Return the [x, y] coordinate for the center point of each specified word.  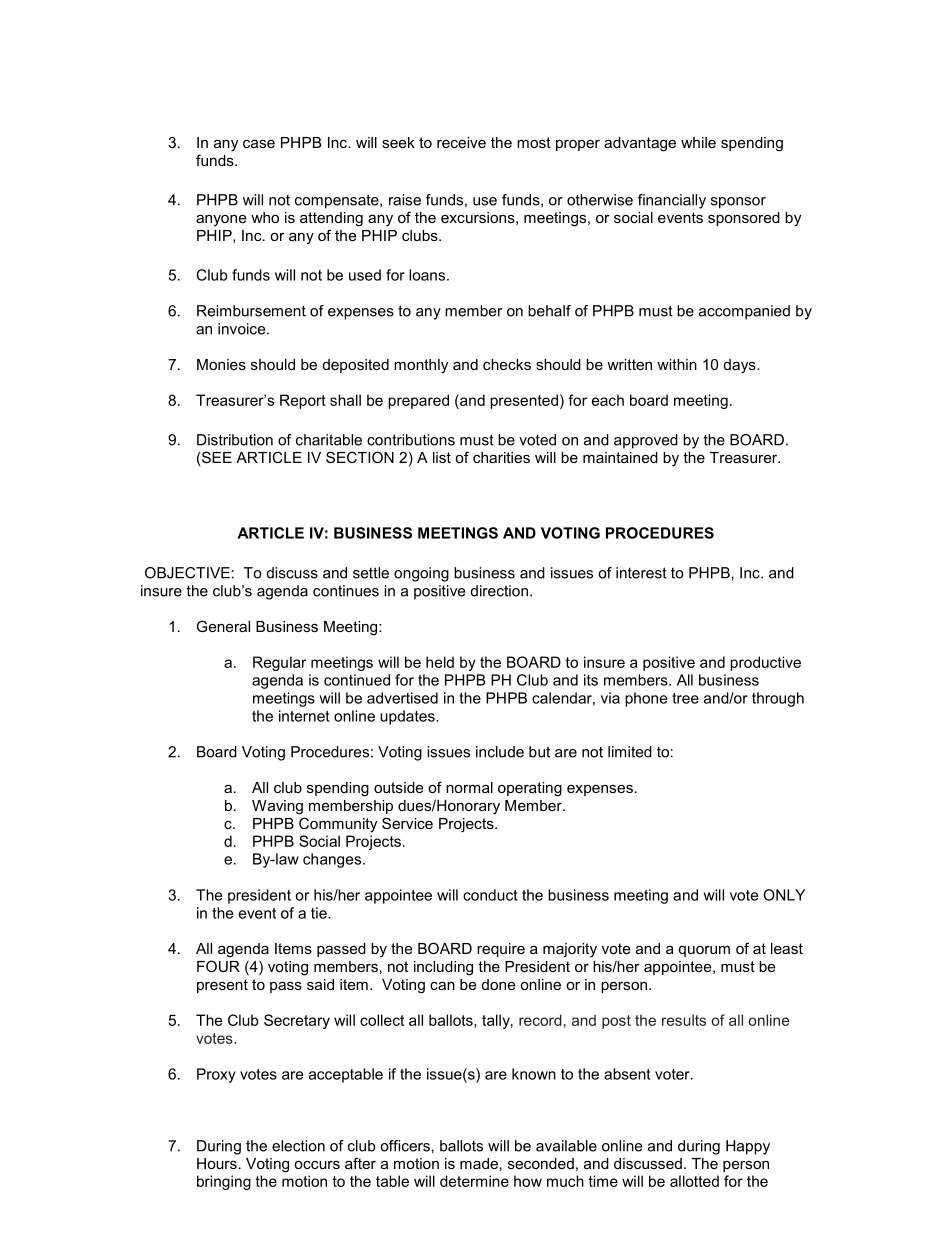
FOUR [218, 966]
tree [685, 698]
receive [461, 142]
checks [507, 364]
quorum [704, 951]
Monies [221, 364]
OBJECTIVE [187, 573]
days [741, 366]
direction [499, 591]
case [259, 143]
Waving [277, 807]
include [500, 752]
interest [641, 573]
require [501, 950]
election [298, 1146]
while [698, 142]
